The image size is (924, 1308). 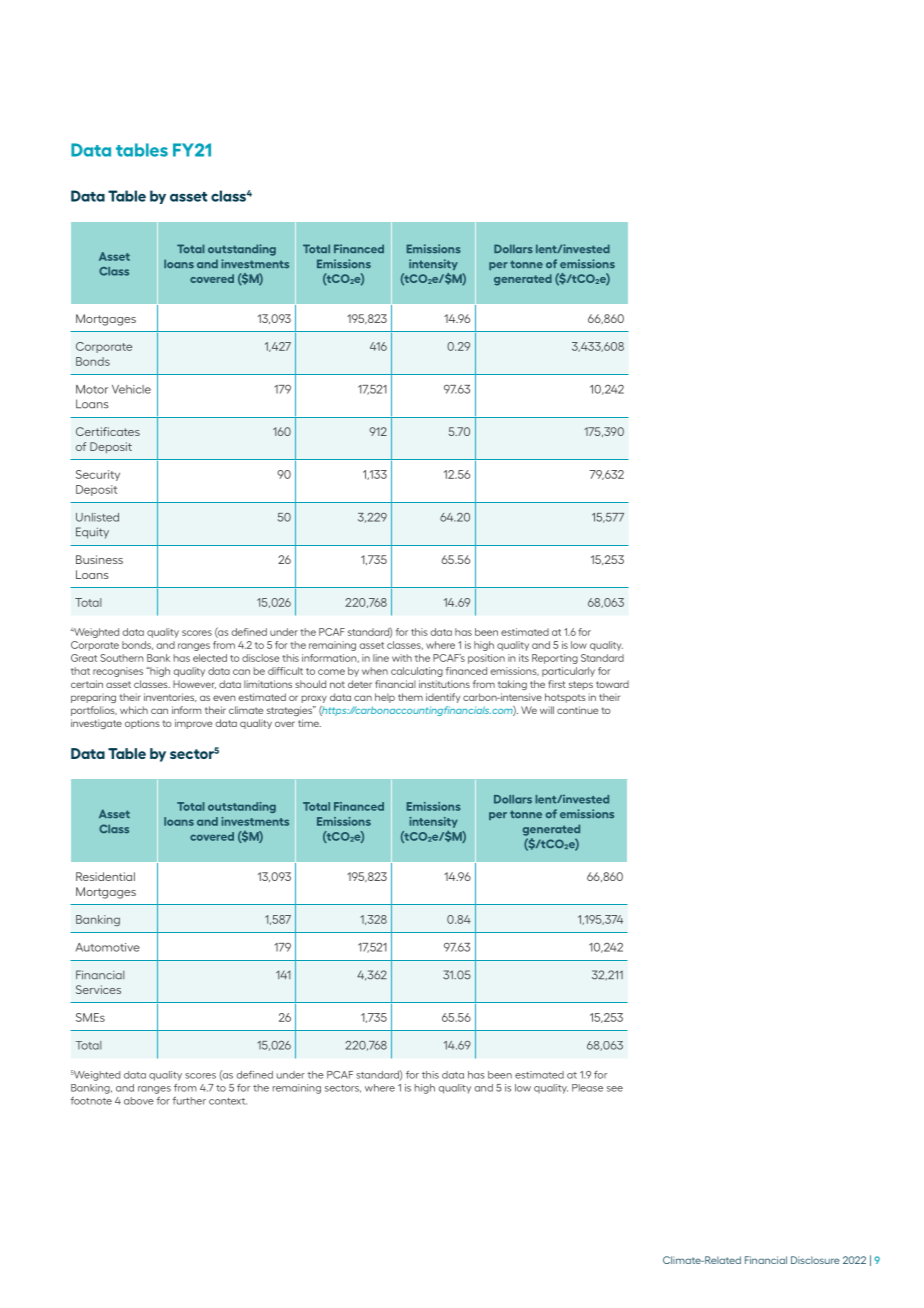 I want to click on institutions, so click(x=444, y=684).
